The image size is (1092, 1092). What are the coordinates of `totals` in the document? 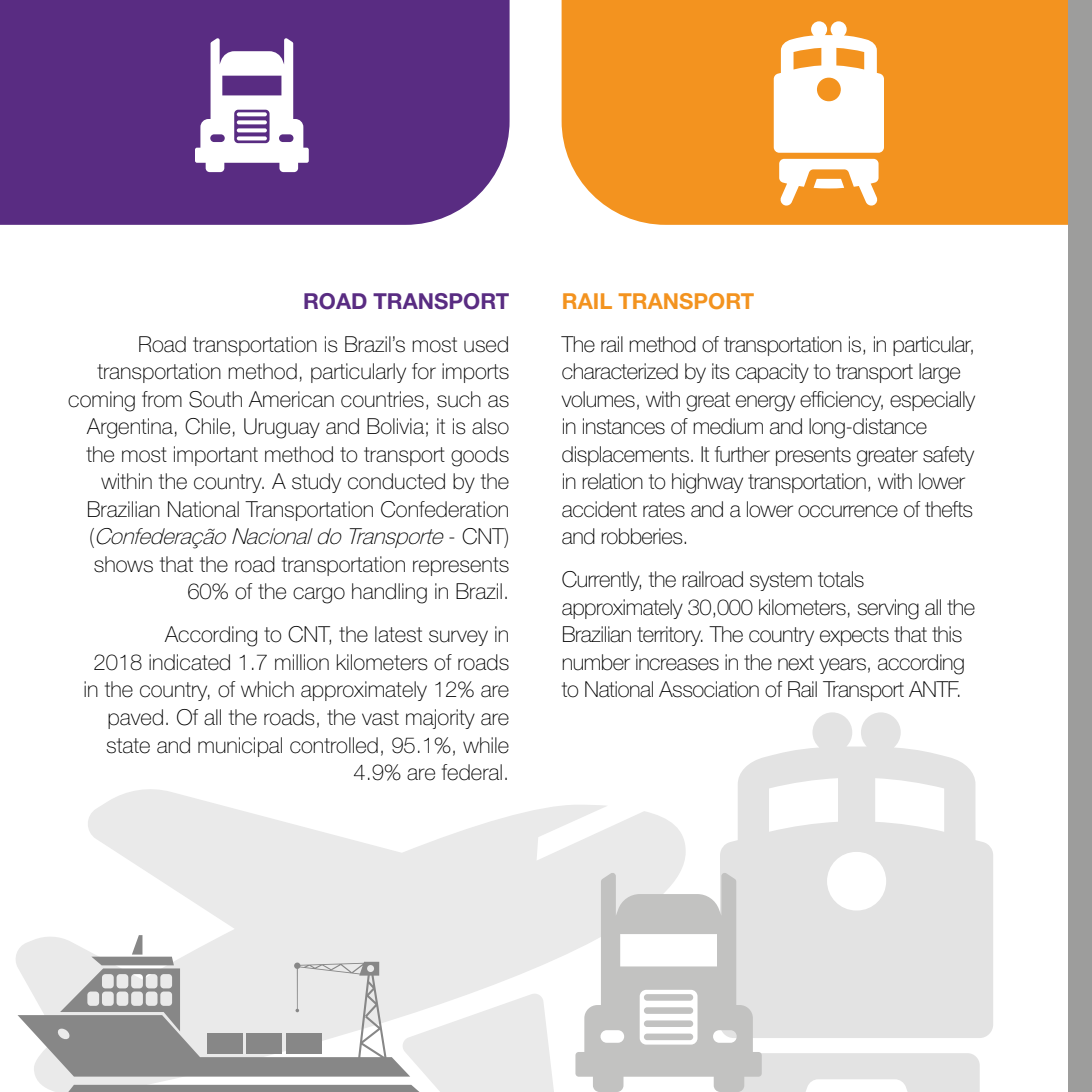 It's located at (841, 579).
